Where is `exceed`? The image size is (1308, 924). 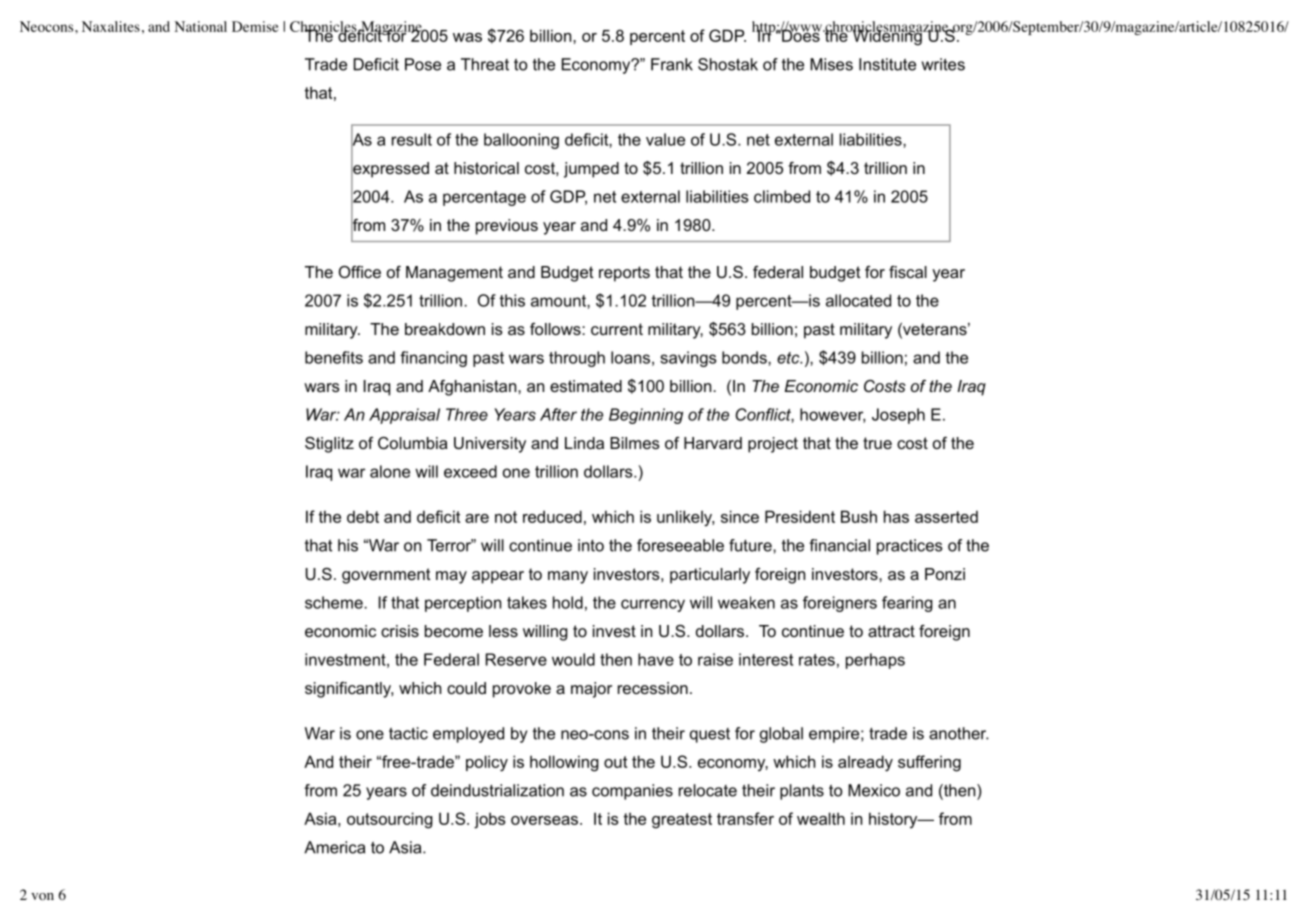
exceed is located at coordinates (470, 471).
